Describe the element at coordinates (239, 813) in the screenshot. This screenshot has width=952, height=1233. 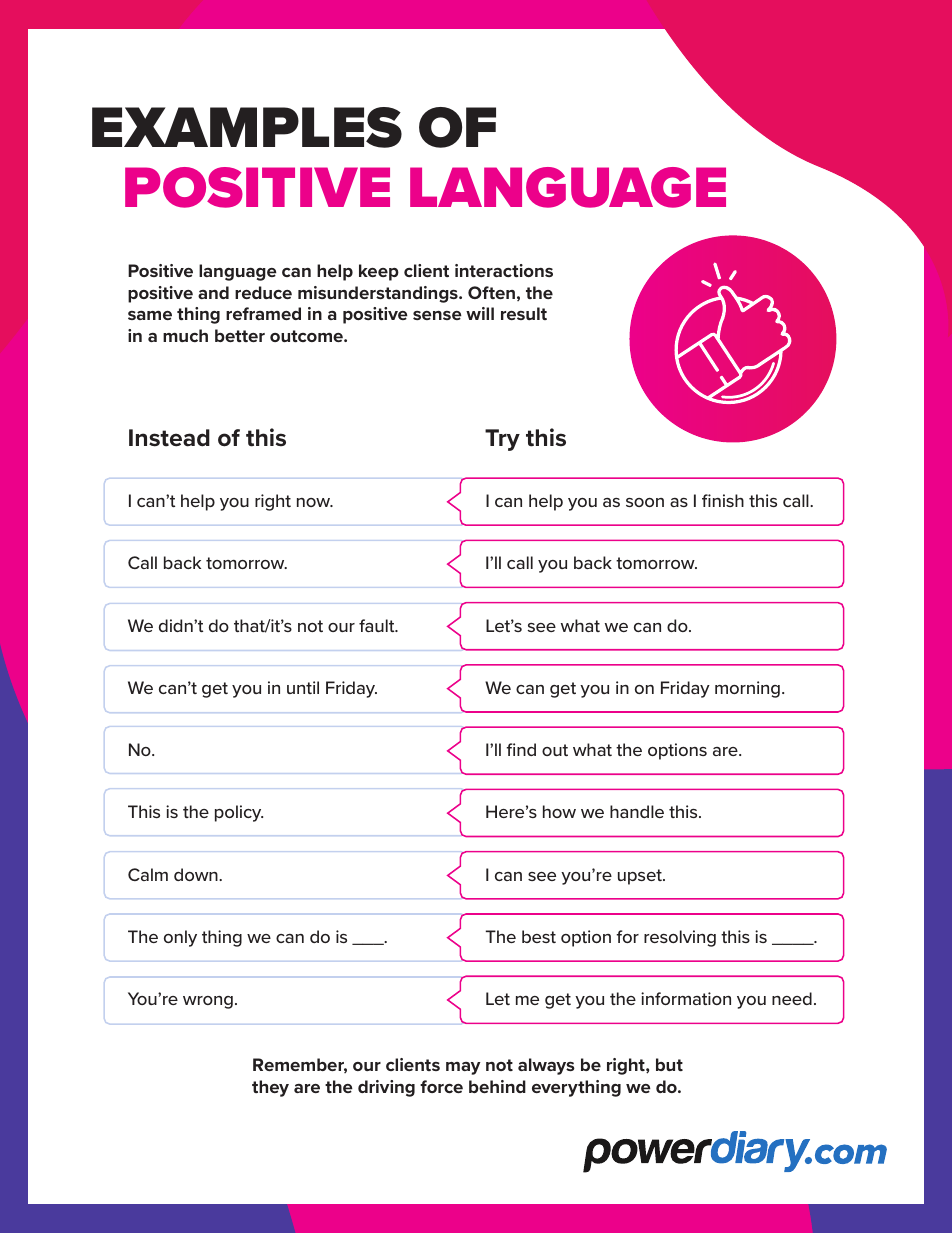
I see `policy` at that location.
